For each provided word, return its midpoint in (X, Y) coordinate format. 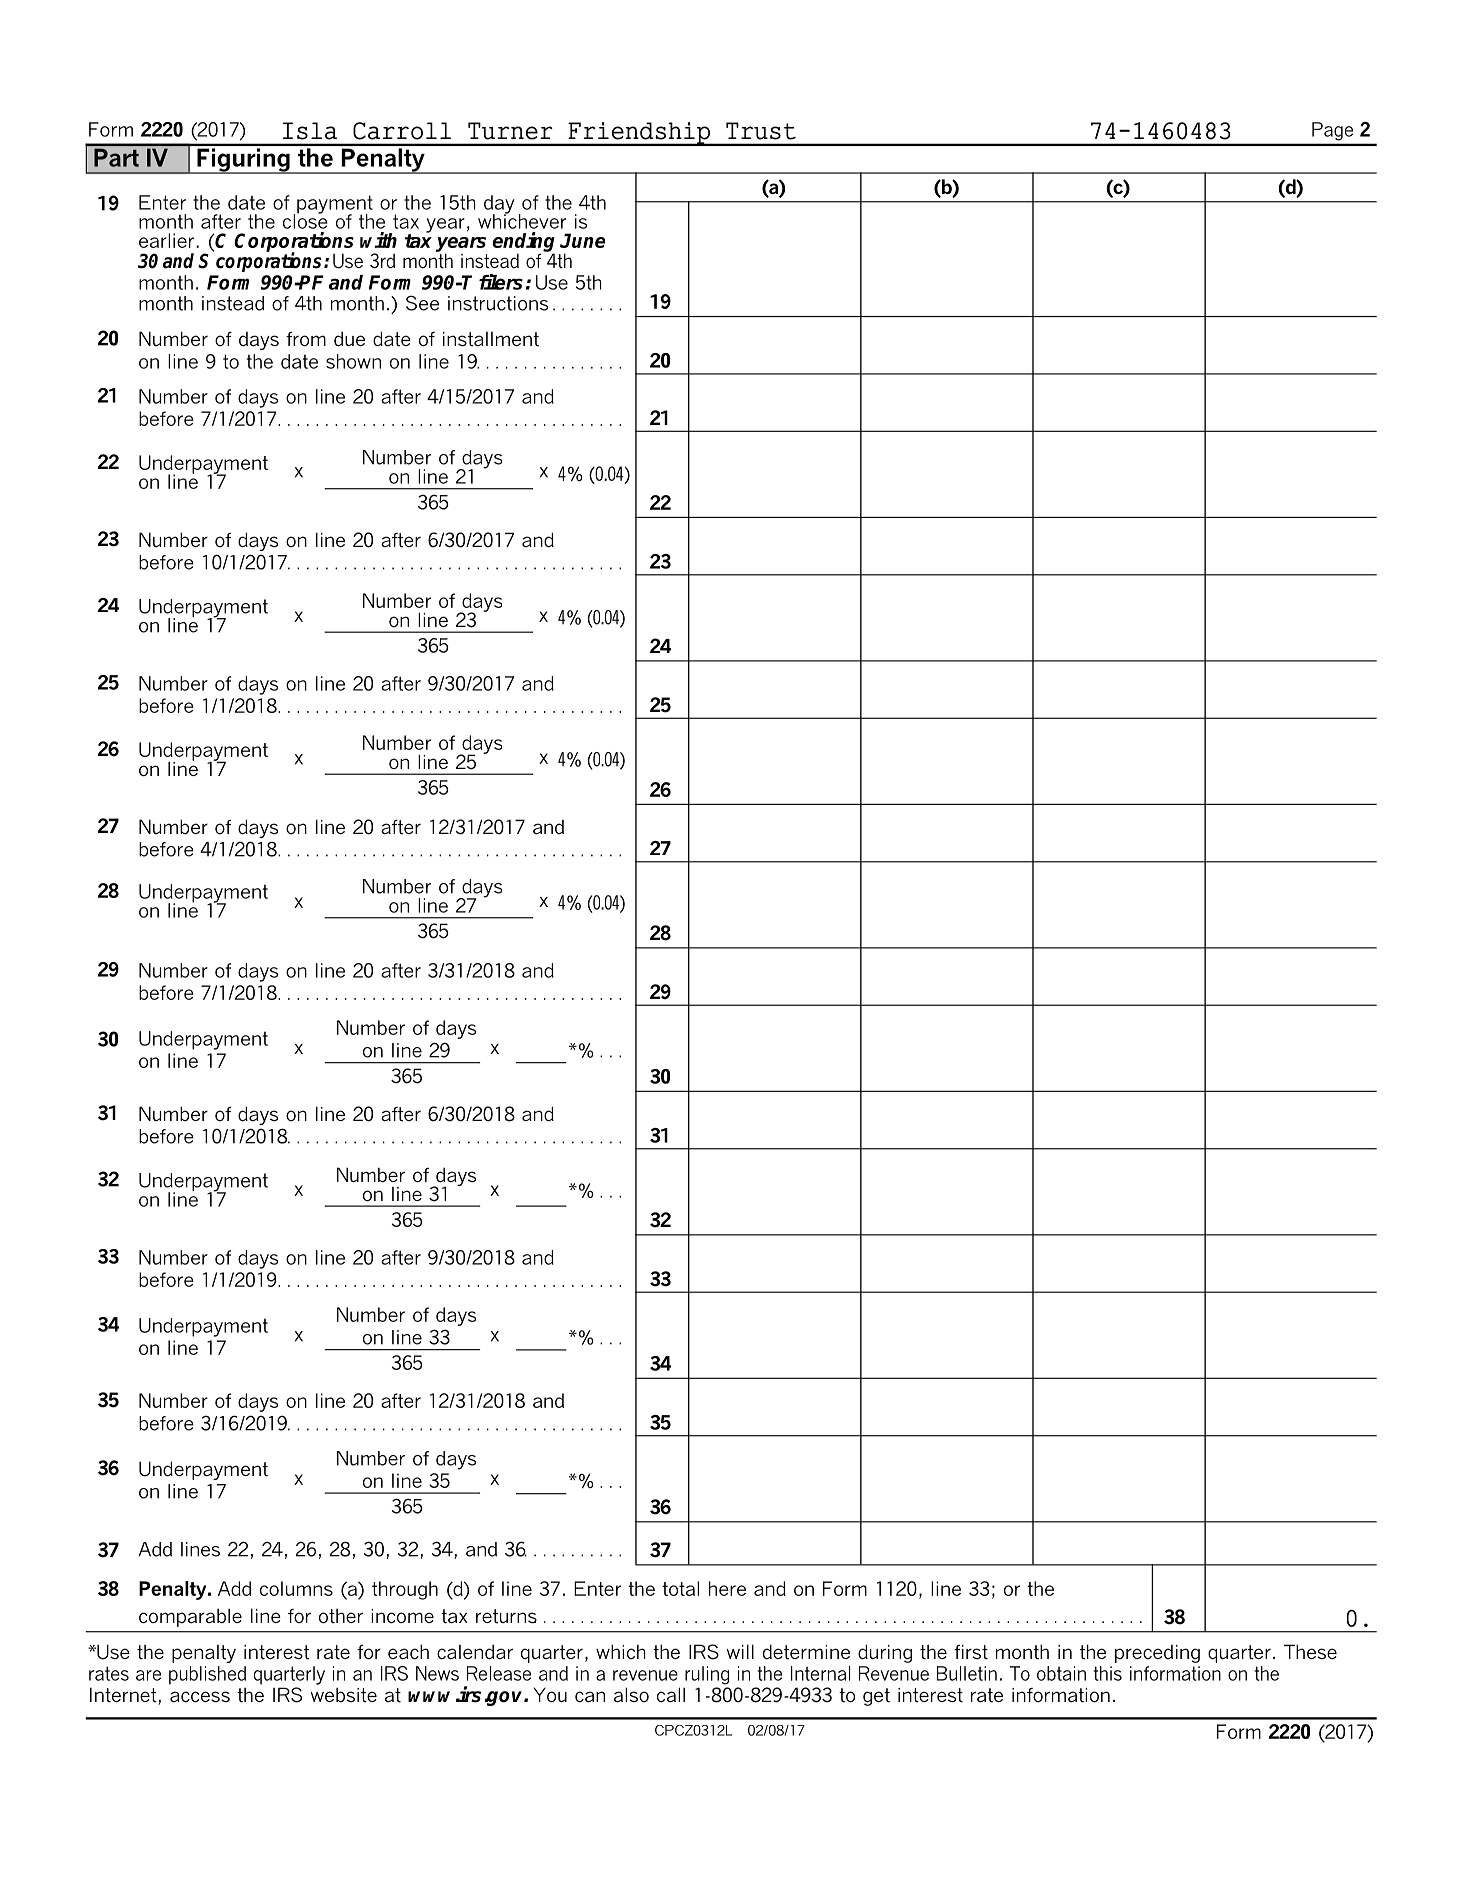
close (305, 220)
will (740, 1651)
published (207, 1675)
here (727, 1588)
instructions (498, 303)
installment (491, 339)
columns (296, 1588)
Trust (761, 131)
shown (353, 361)
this (1107, 1673)
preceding (1157, 1654)
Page (1332, 131)
